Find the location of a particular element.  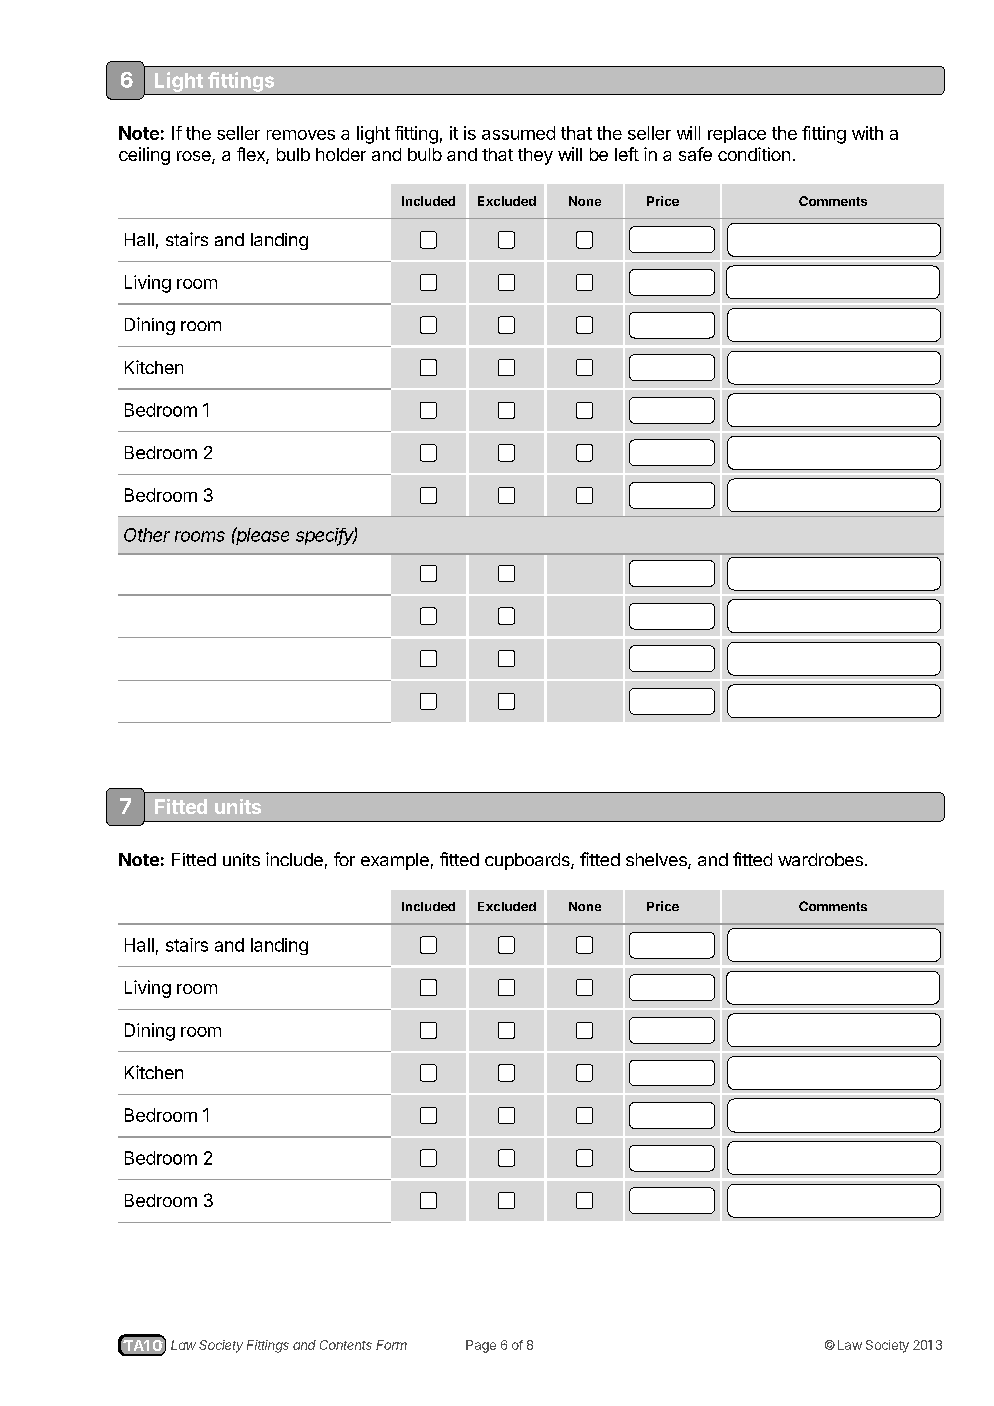

replace is located at coordinates (737, 134).
